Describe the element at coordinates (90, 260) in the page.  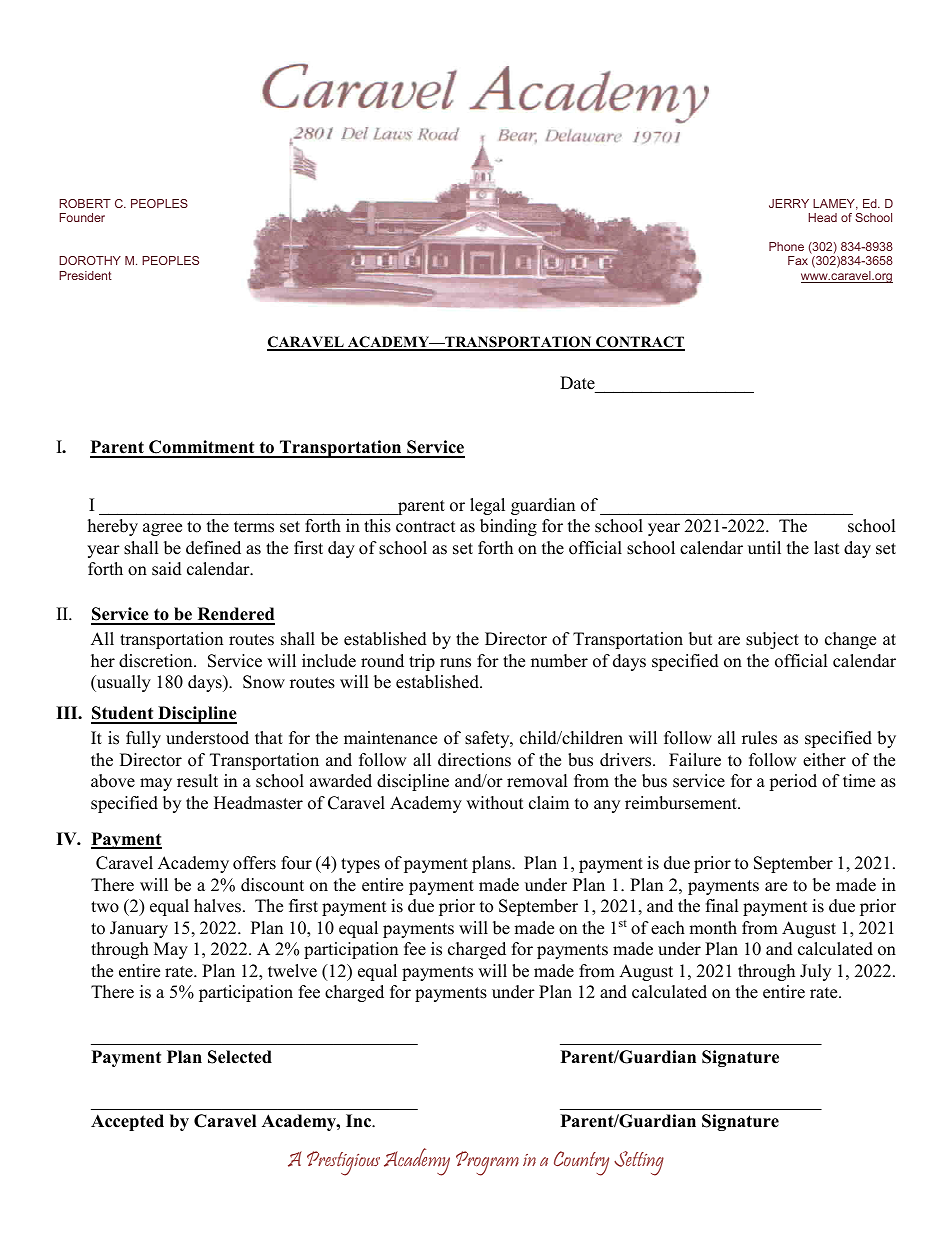
I see `DOROTHY` at that location.
